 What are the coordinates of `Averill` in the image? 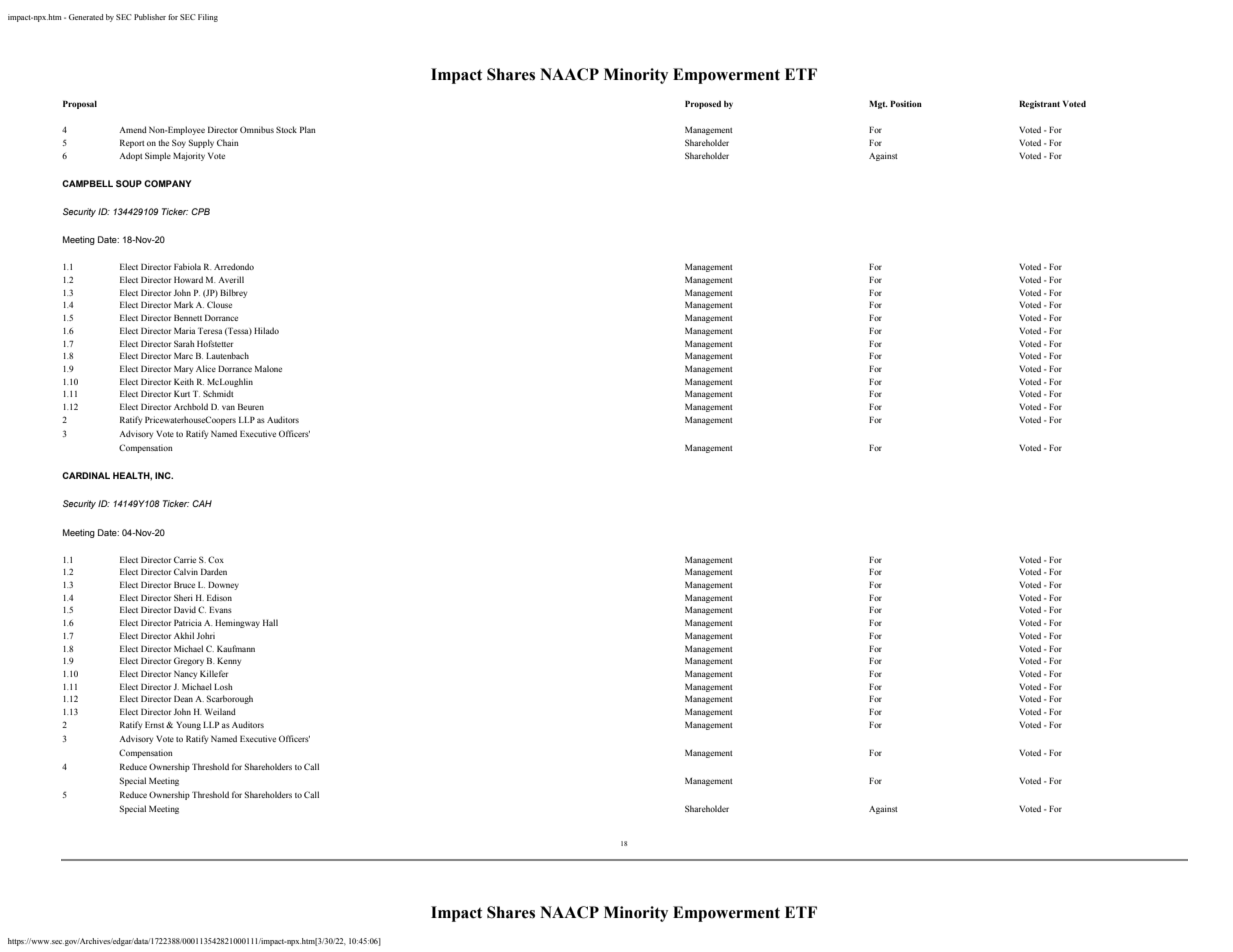 It's located at (231, 279).
